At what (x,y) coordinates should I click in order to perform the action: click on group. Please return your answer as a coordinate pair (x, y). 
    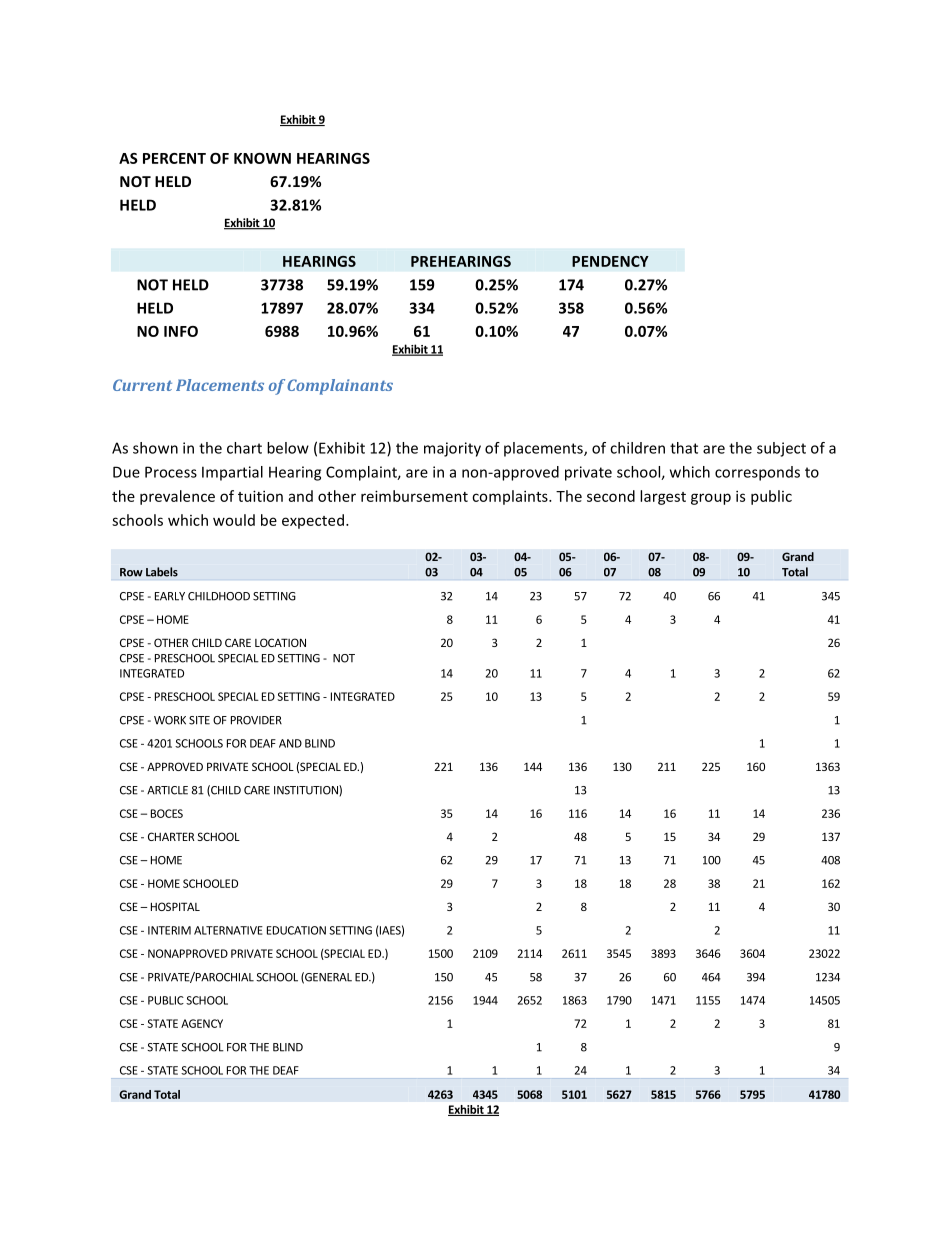
    Looking at the image, I should click on (711, 499).
